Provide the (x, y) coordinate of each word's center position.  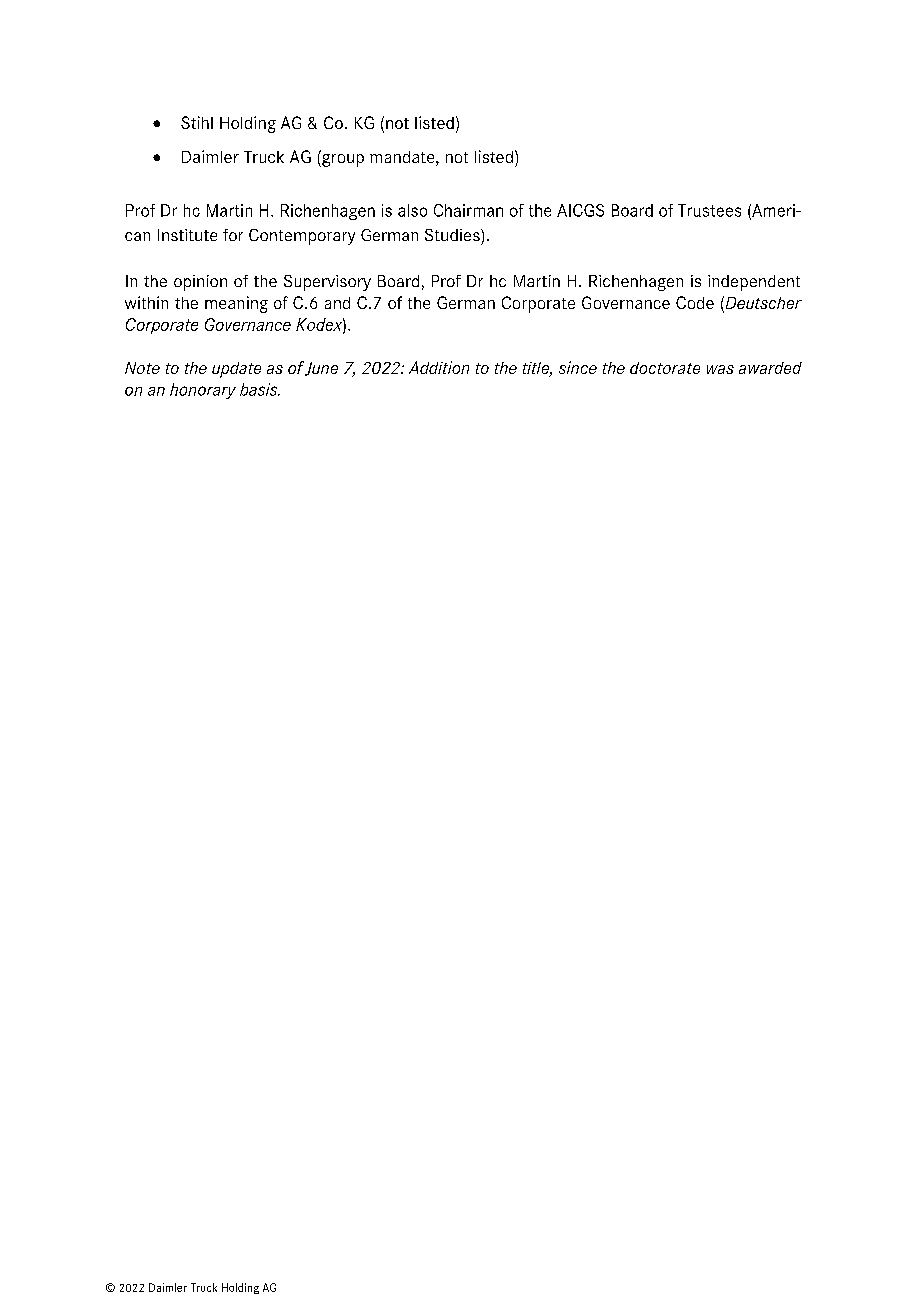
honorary (203, 391)
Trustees (709, 210)
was (720, 369)
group (342, 159)
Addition (439, 367)
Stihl (197, 122)
